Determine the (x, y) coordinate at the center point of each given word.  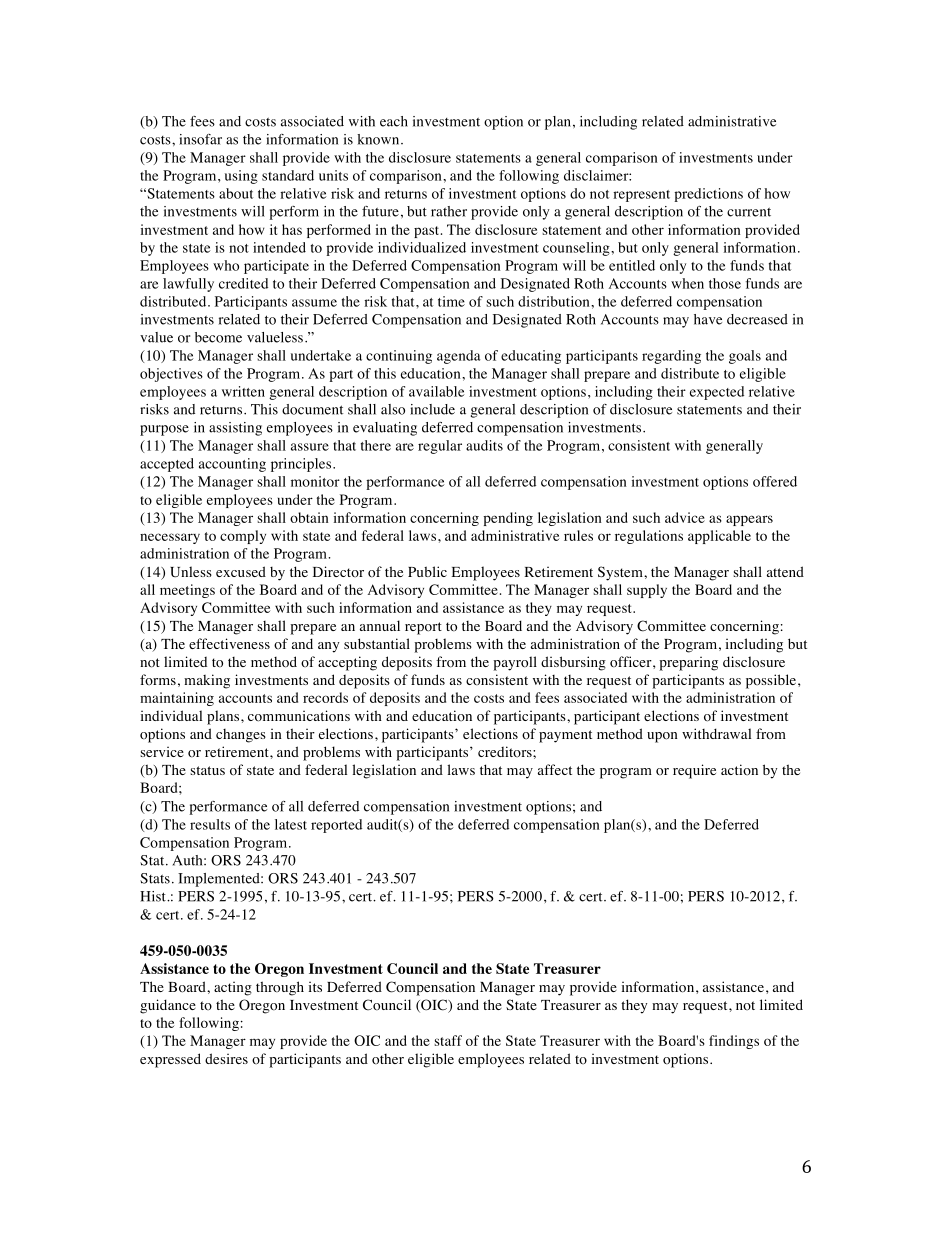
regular (440, 447)
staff (448, 1040)
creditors (506, 751)
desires (226, 1058)
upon (662, 737)
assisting (235, 429)
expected (717, 393)
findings (734, 1042)
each (394, 121)
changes (241, 736)
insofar (200, 139)
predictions (708, 195)
